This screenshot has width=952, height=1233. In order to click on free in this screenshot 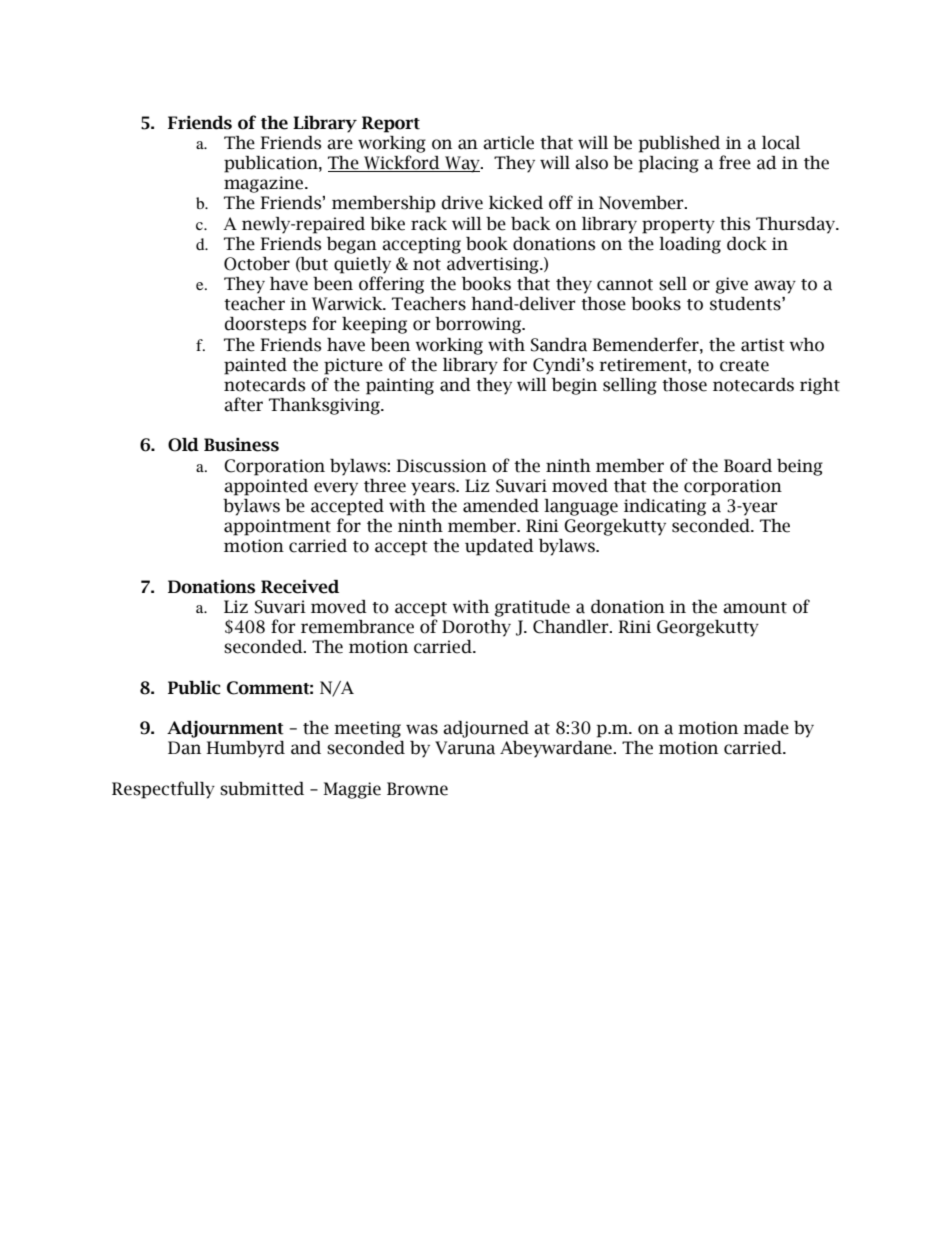, I will do `click(735, 162)`.
